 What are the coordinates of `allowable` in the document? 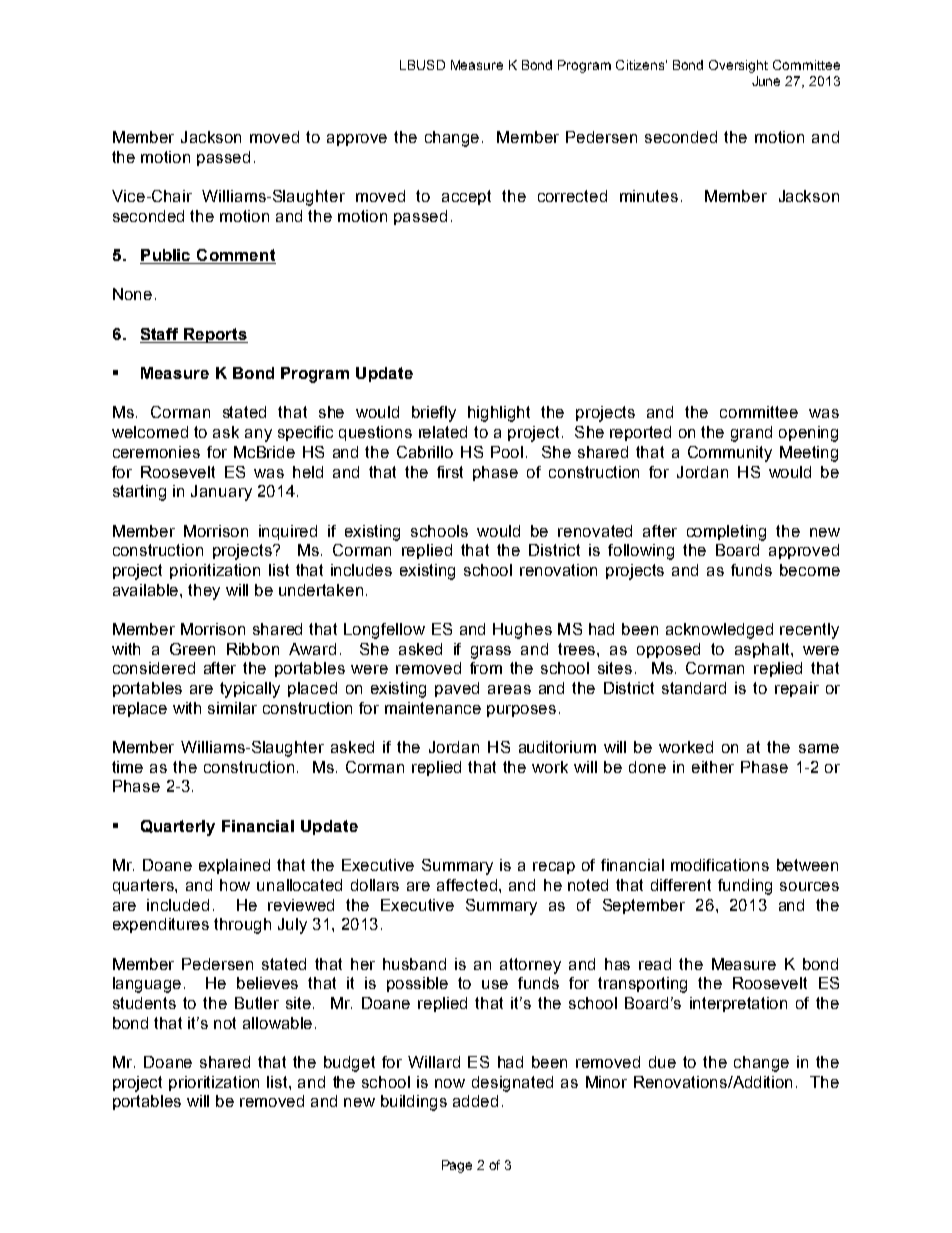 It's located at (279, 1023).
